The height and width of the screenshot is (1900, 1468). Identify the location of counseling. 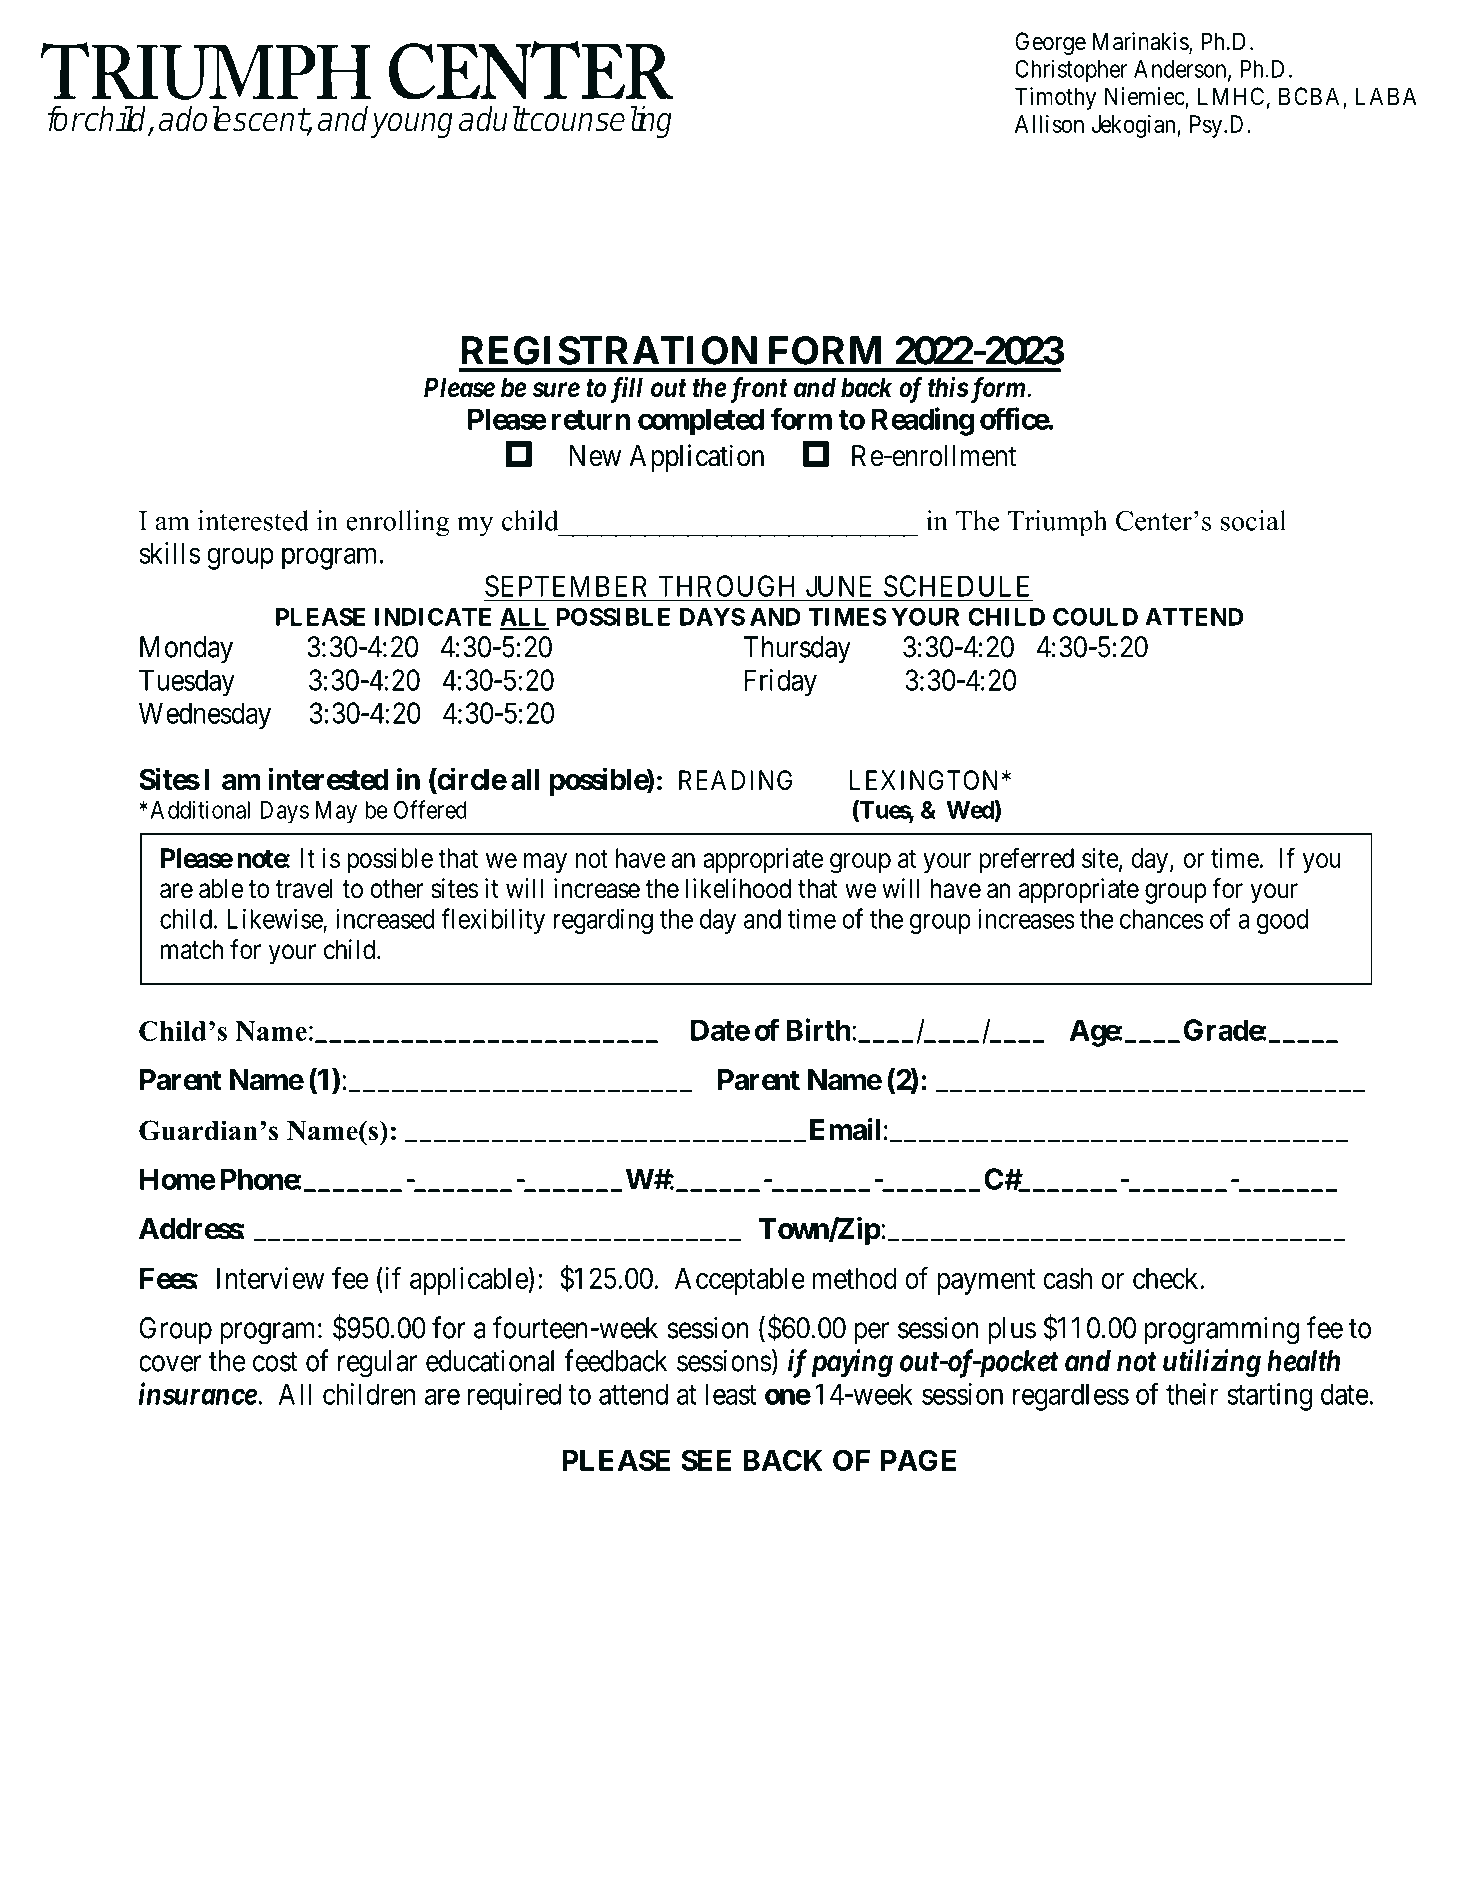
(600, 122).
